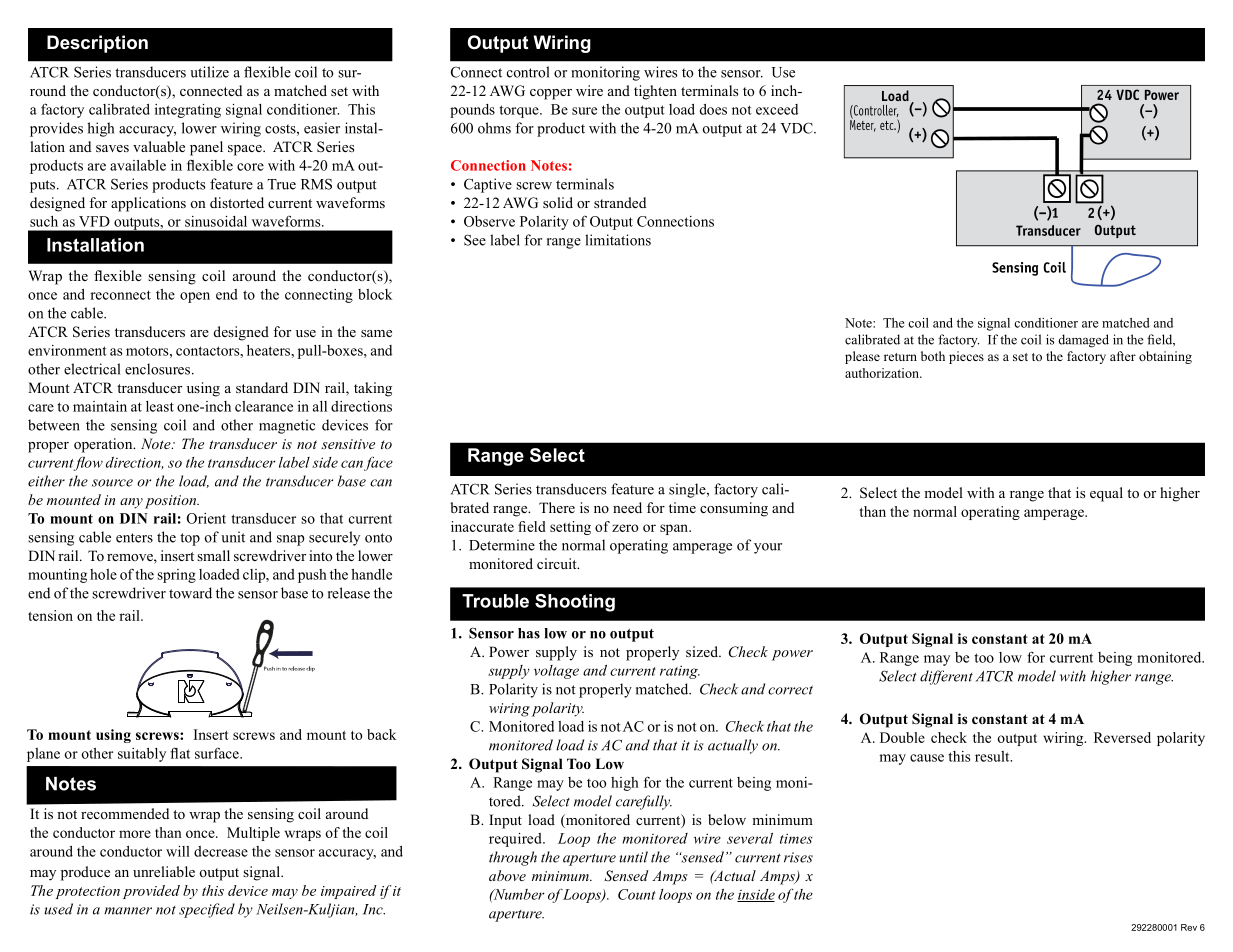 The width and height of the screenshot is (1233, 952). Describe the element at coordinates (627, 507) in the screenshot. I see `need` at that location.
